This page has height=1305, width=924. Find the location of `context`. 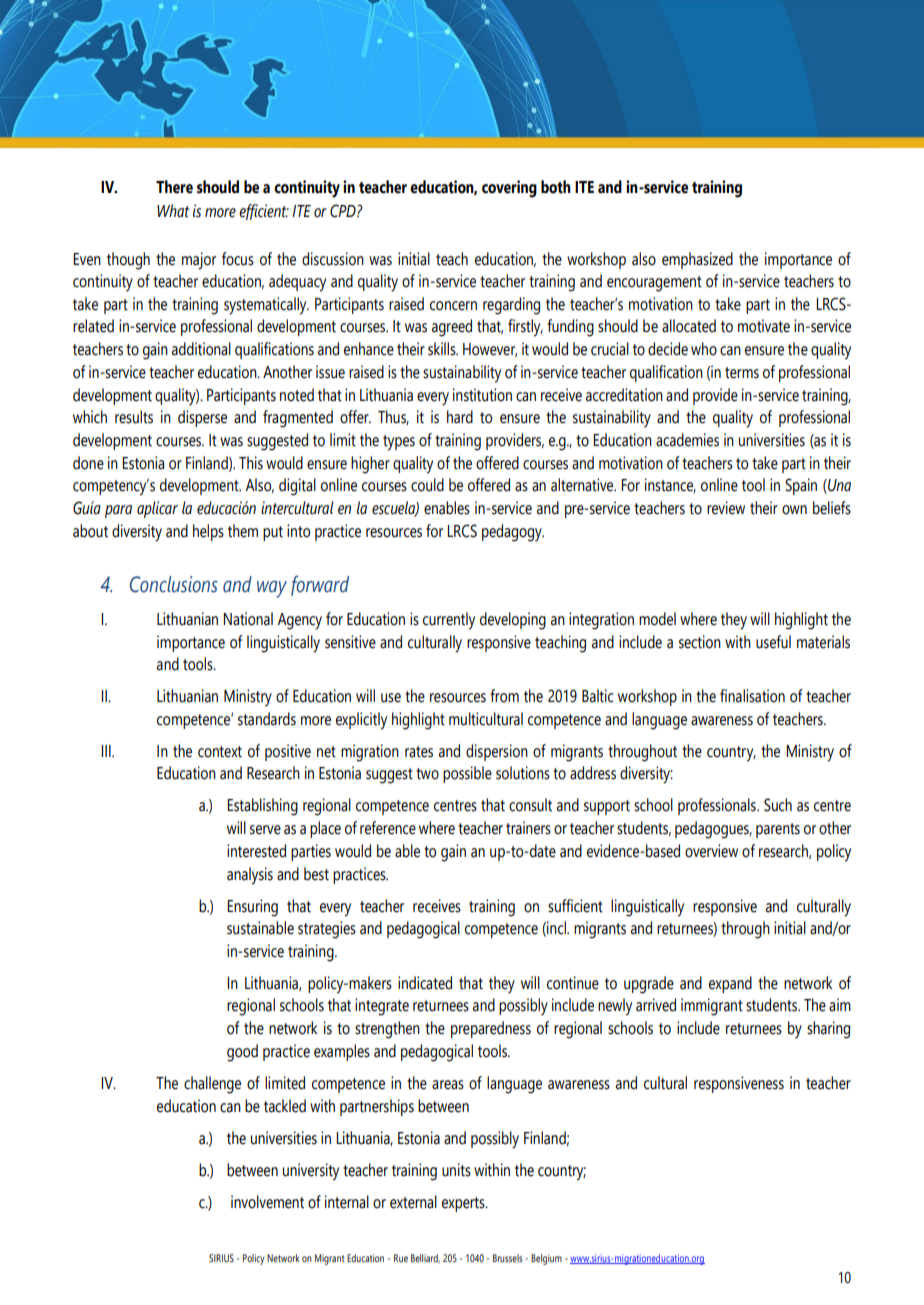

context is located at coordinates (220, 752).
